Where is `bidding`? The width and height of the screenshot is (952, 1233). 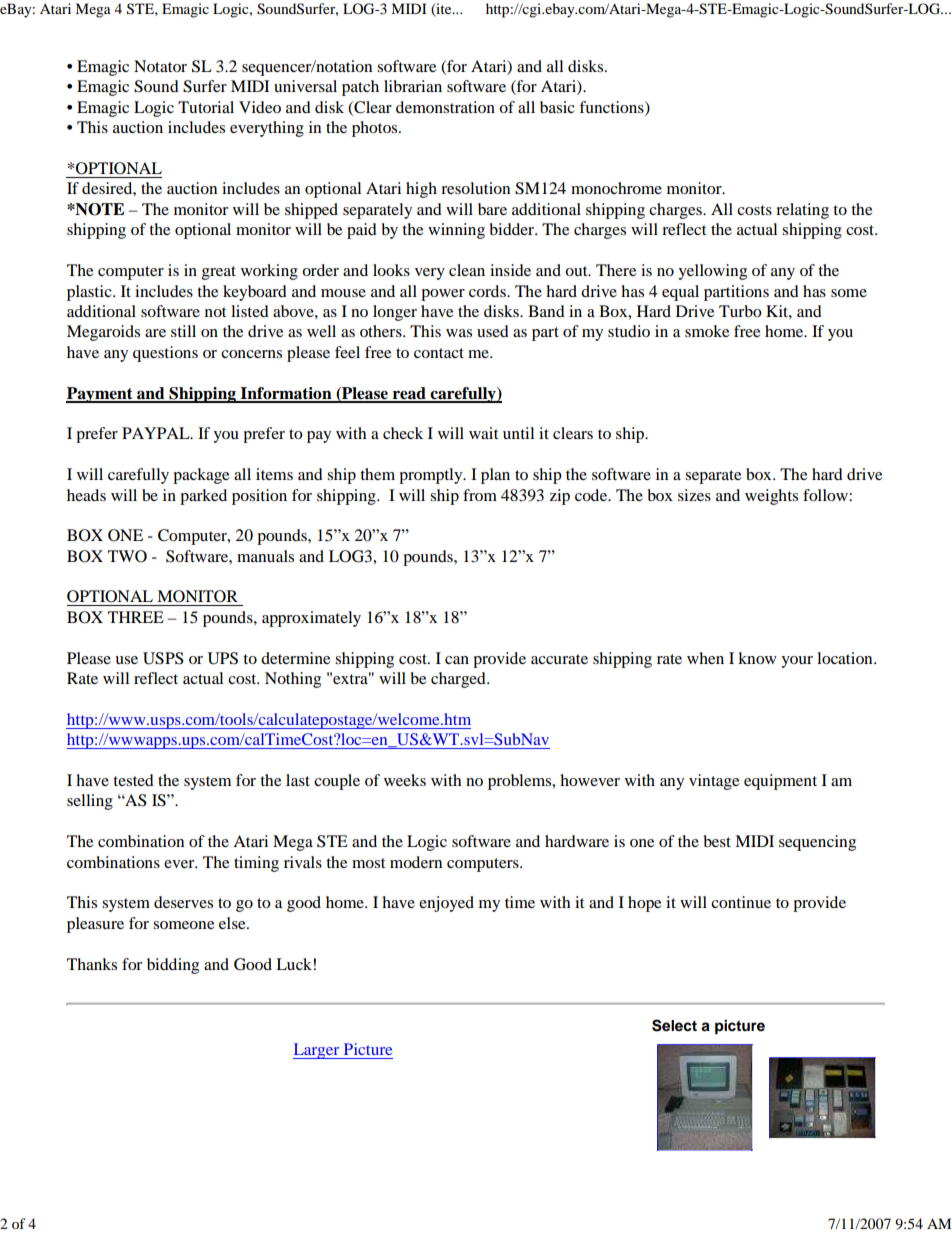
bidding is located at coordinates (173, 966).
